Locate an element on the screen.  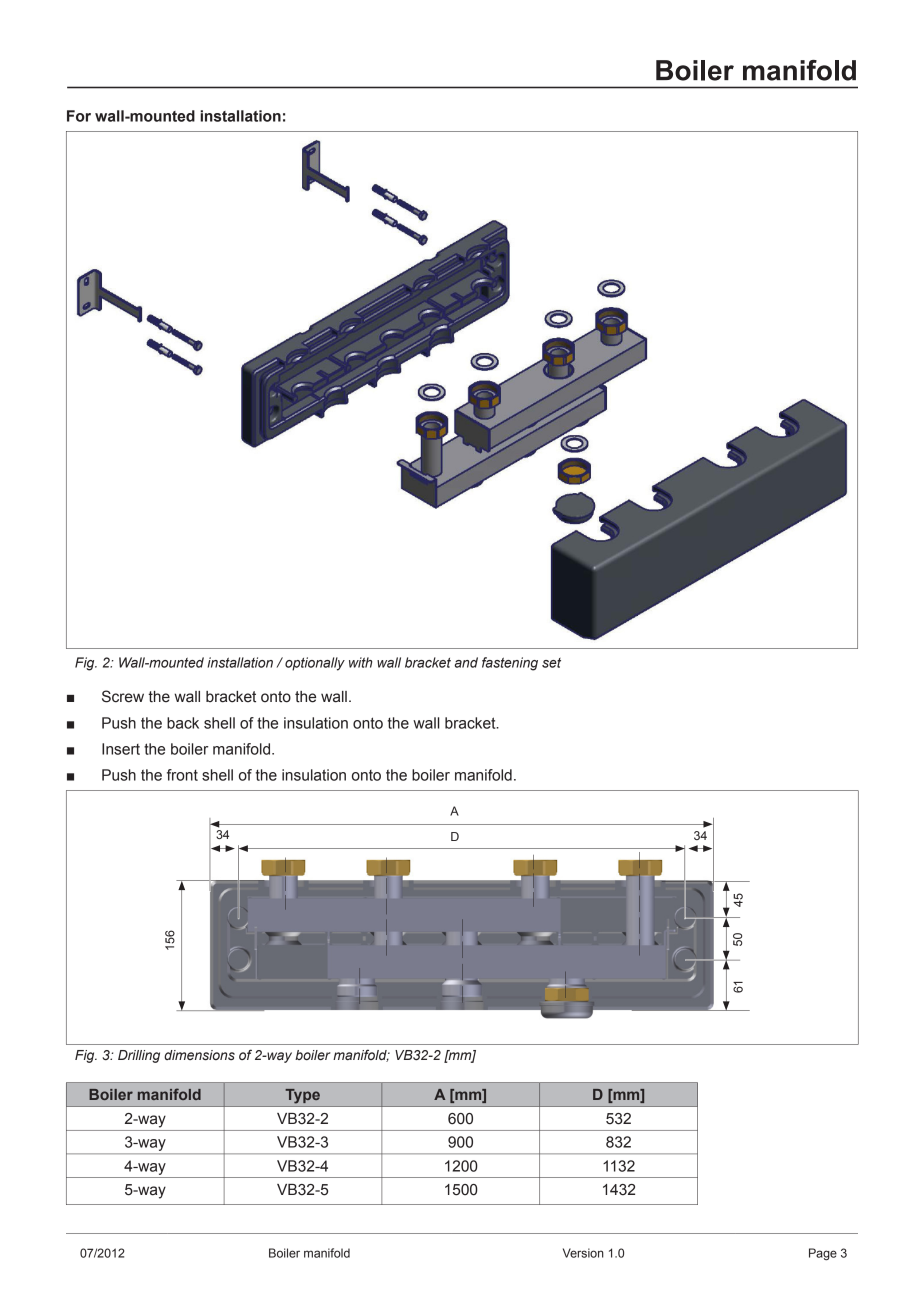
front is located at coordinates (182, 775).
